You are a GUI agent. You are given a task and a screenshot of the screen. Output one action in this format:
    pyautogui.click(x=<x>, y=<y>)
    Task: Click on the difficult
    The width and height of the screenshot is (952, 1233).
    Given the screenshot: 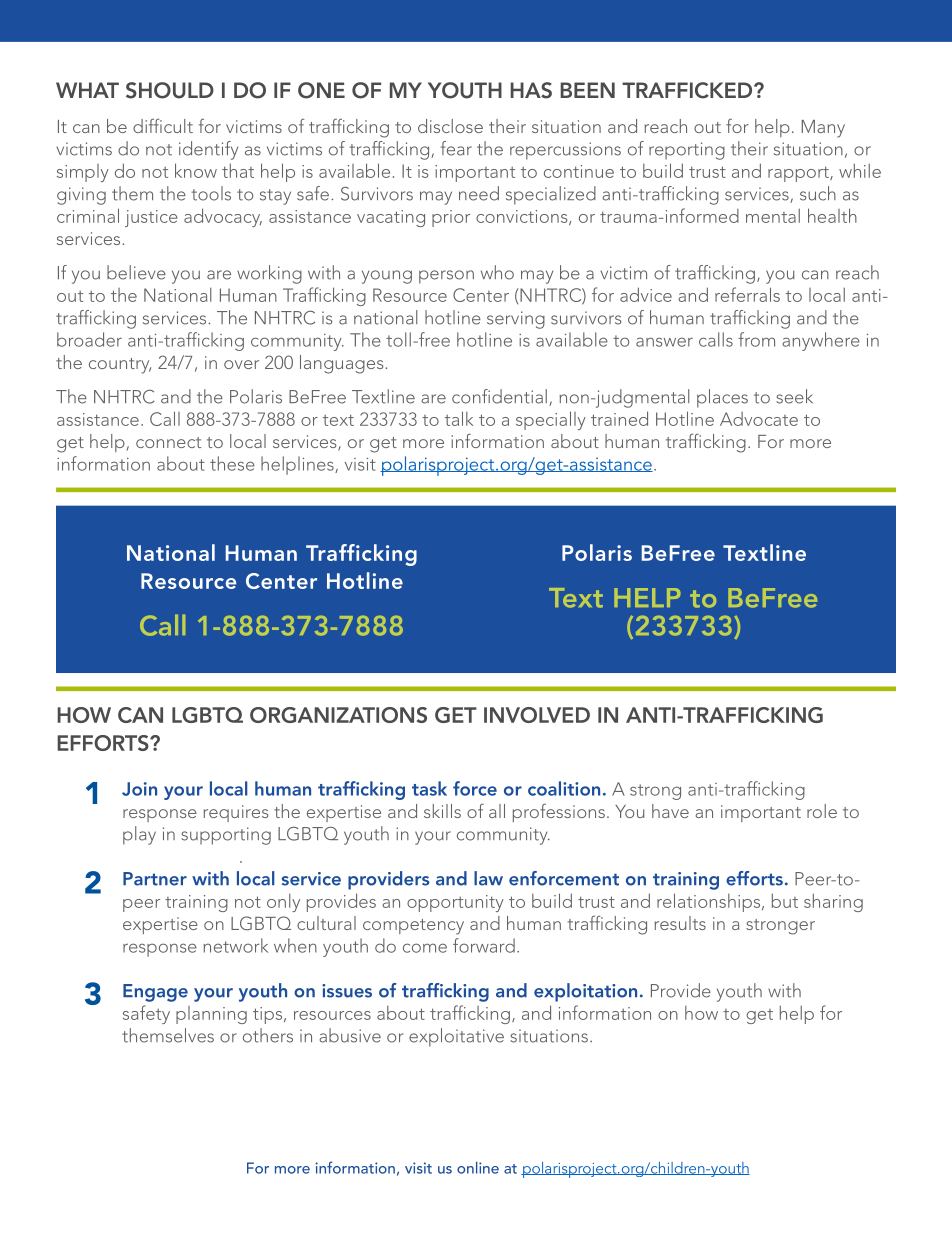 What is the action you would take?
    pyautogui.click(x=163, y=125)
